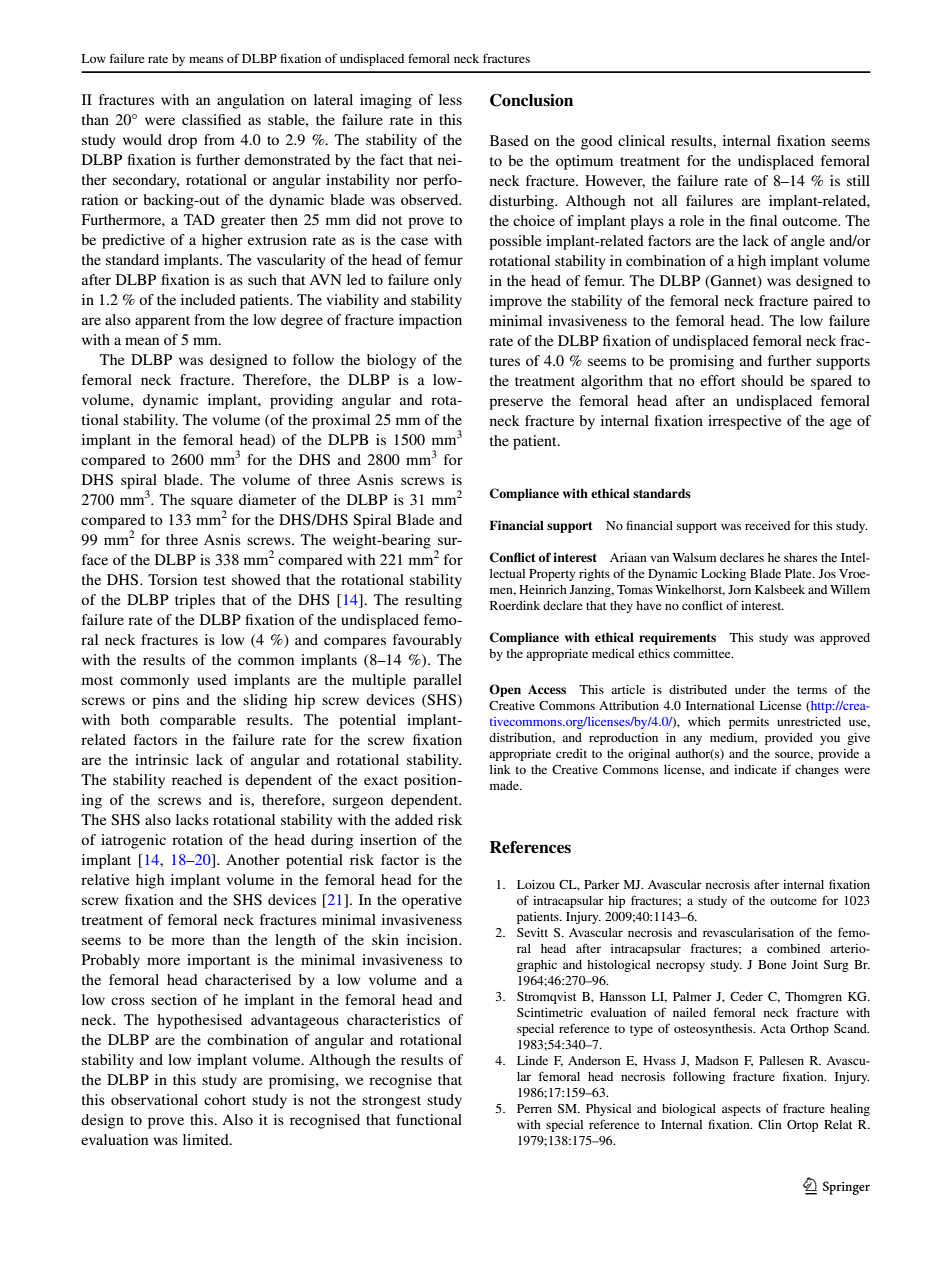  What do you see at coordinates (534, 1108) in the screenshot?
I see `Perren` at bounding box center [534, 1108].
